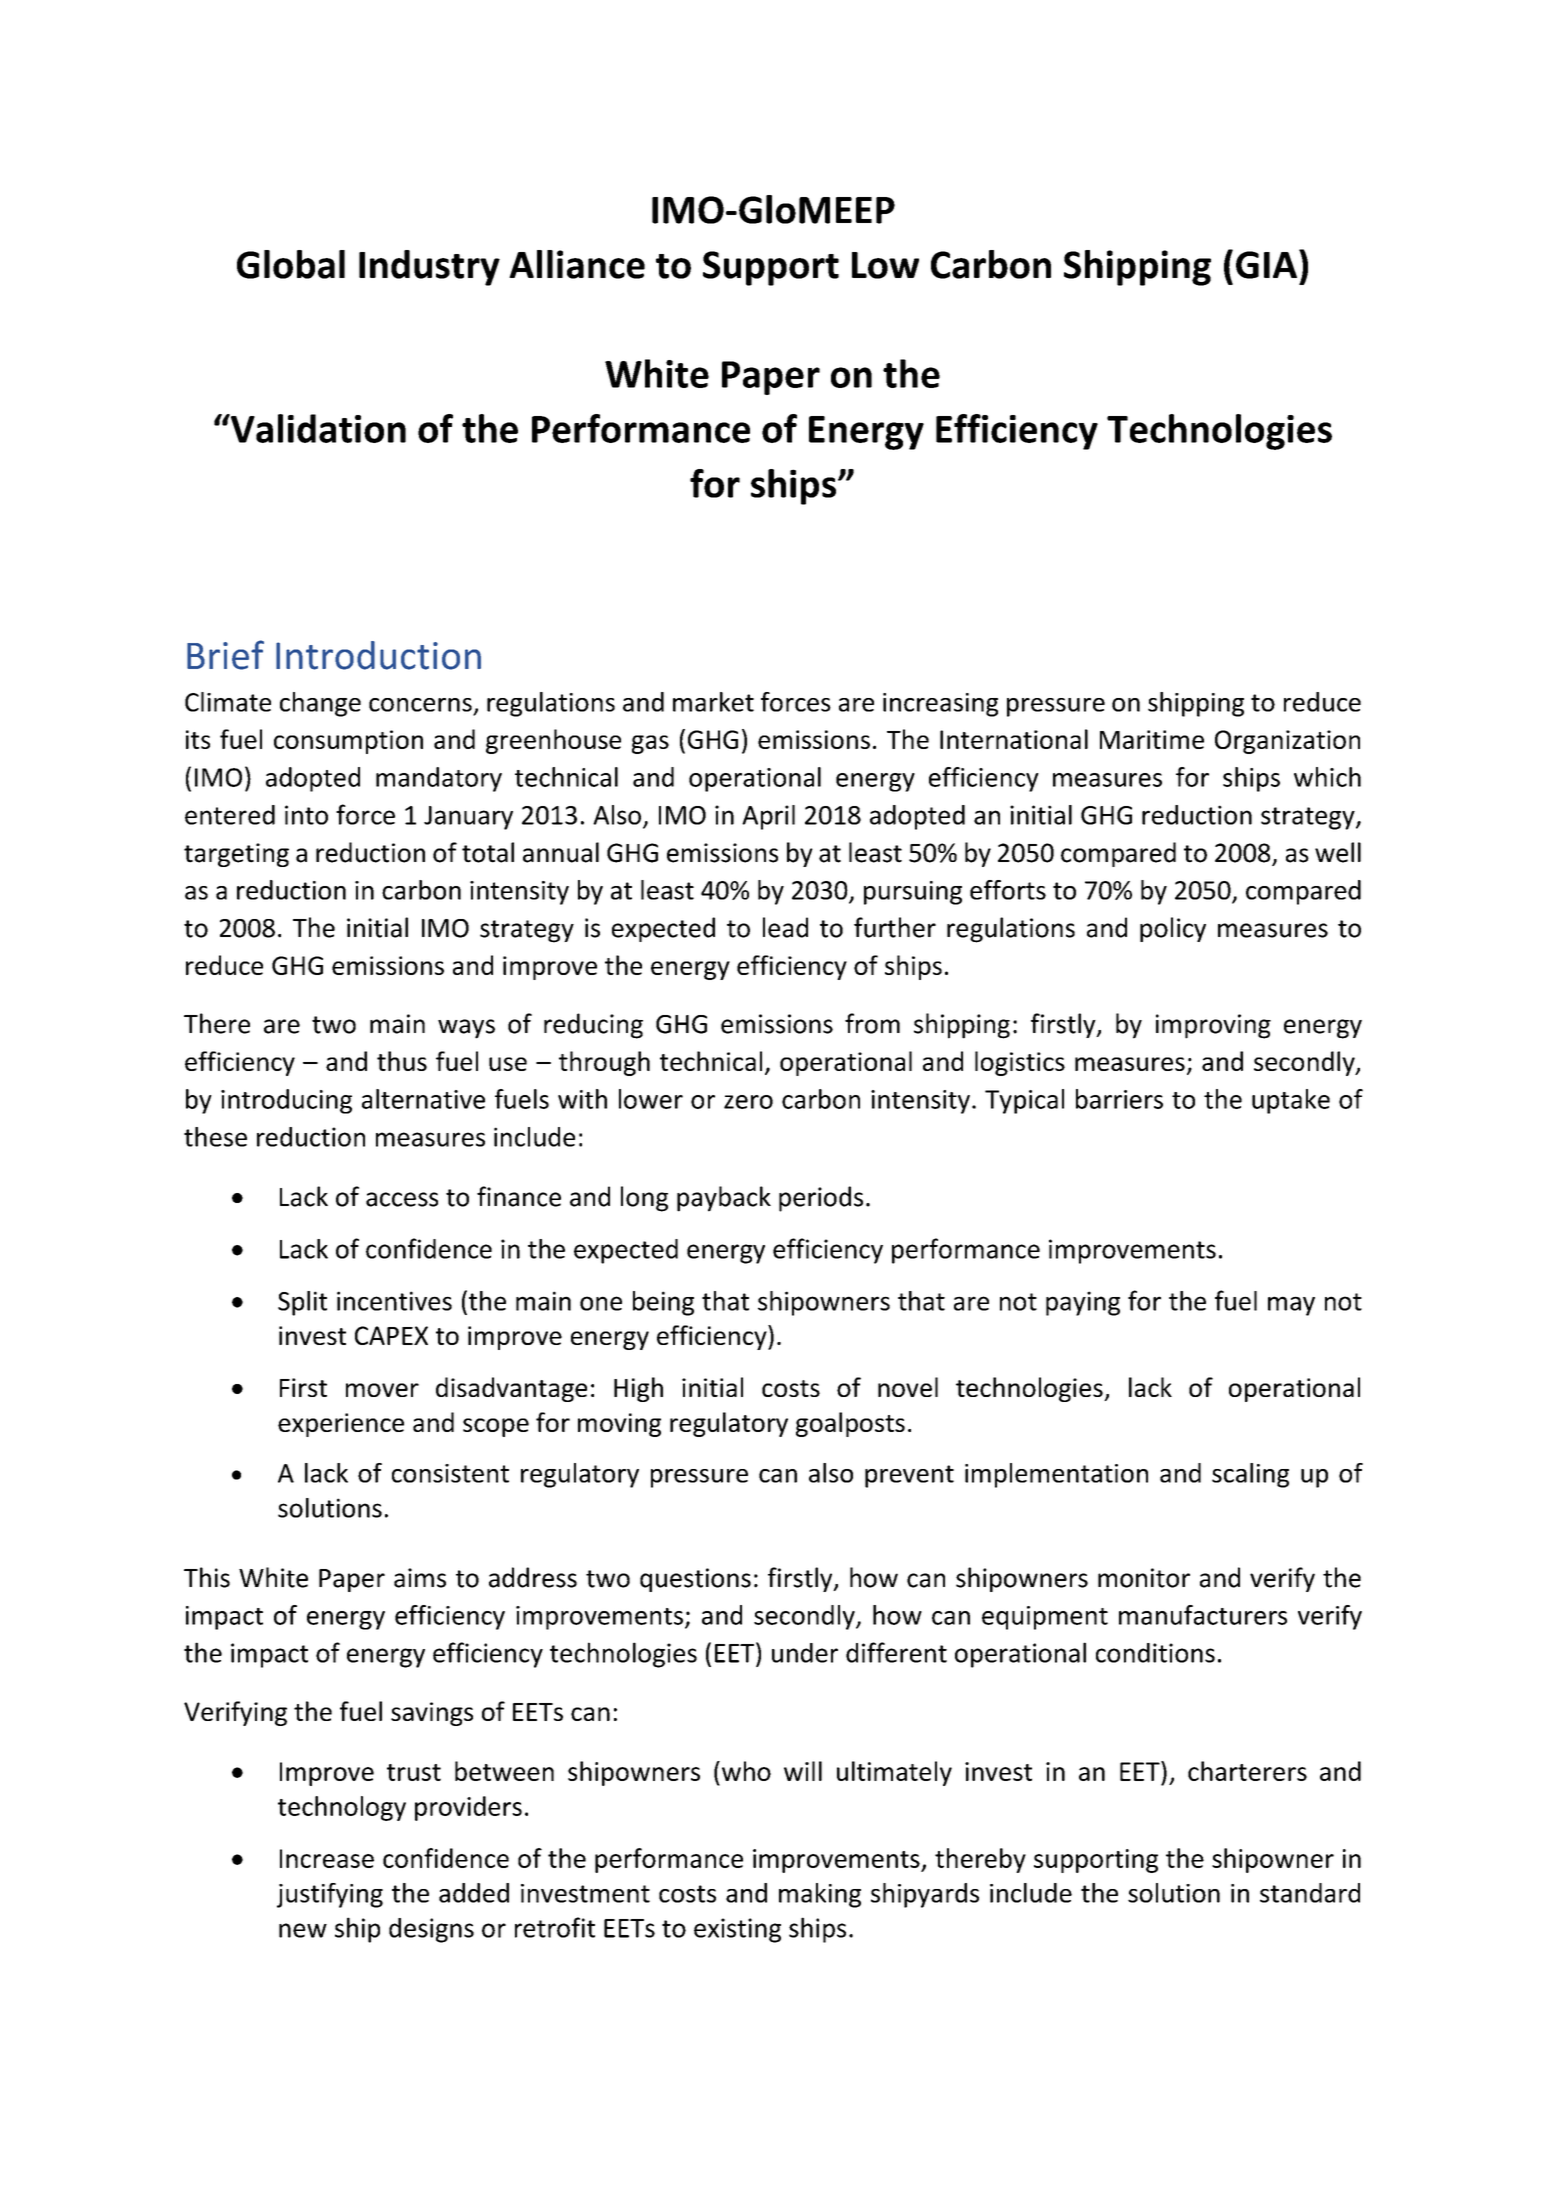  What do you see at coordinates (1119, 1099) in the screenshot?
I see `barriers` at bounding box center [1119, 1099].
